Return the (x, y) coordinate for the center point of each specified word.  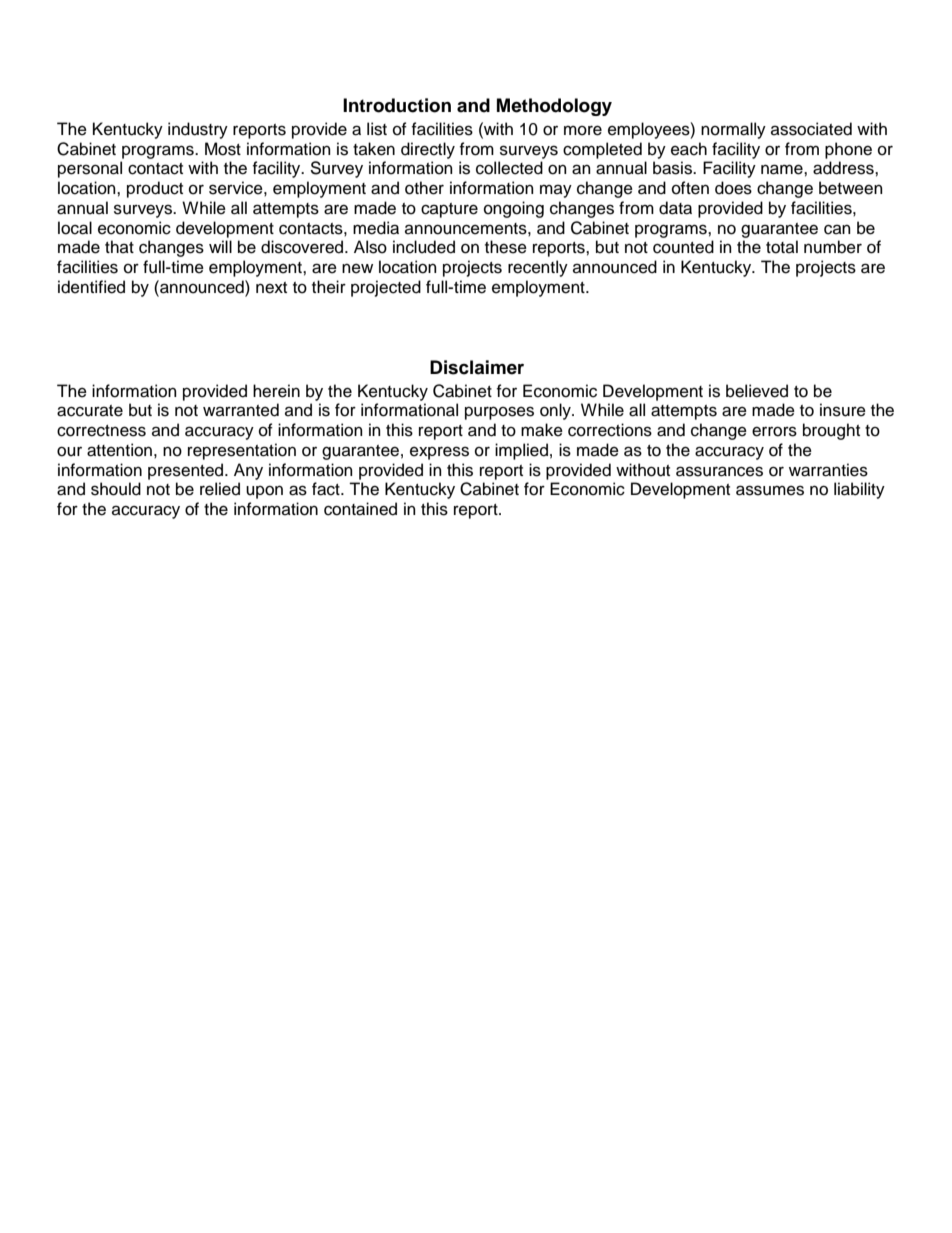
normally (733, 130)
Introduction (397, 105)
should (116, 489)
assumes (770, 490)
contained (360, 509)
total (782, 247)
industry (198, 130)
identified (91, 287)
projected (386, 288)
